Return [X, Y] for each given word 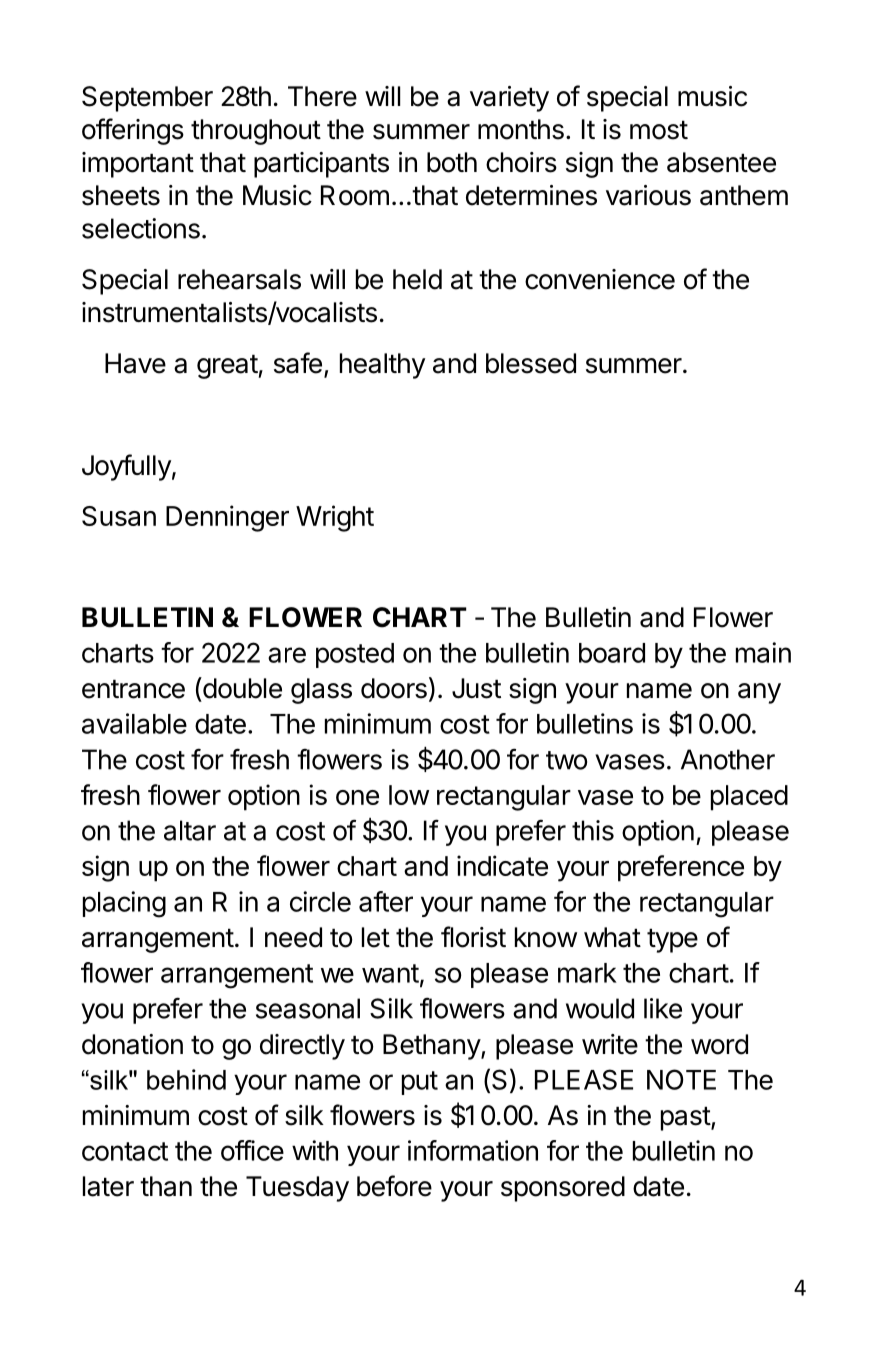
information [473, 1150]
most [659, 130]
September [147, 99]
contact [125, 1151]
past [686, 1119]
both [452, 162]
